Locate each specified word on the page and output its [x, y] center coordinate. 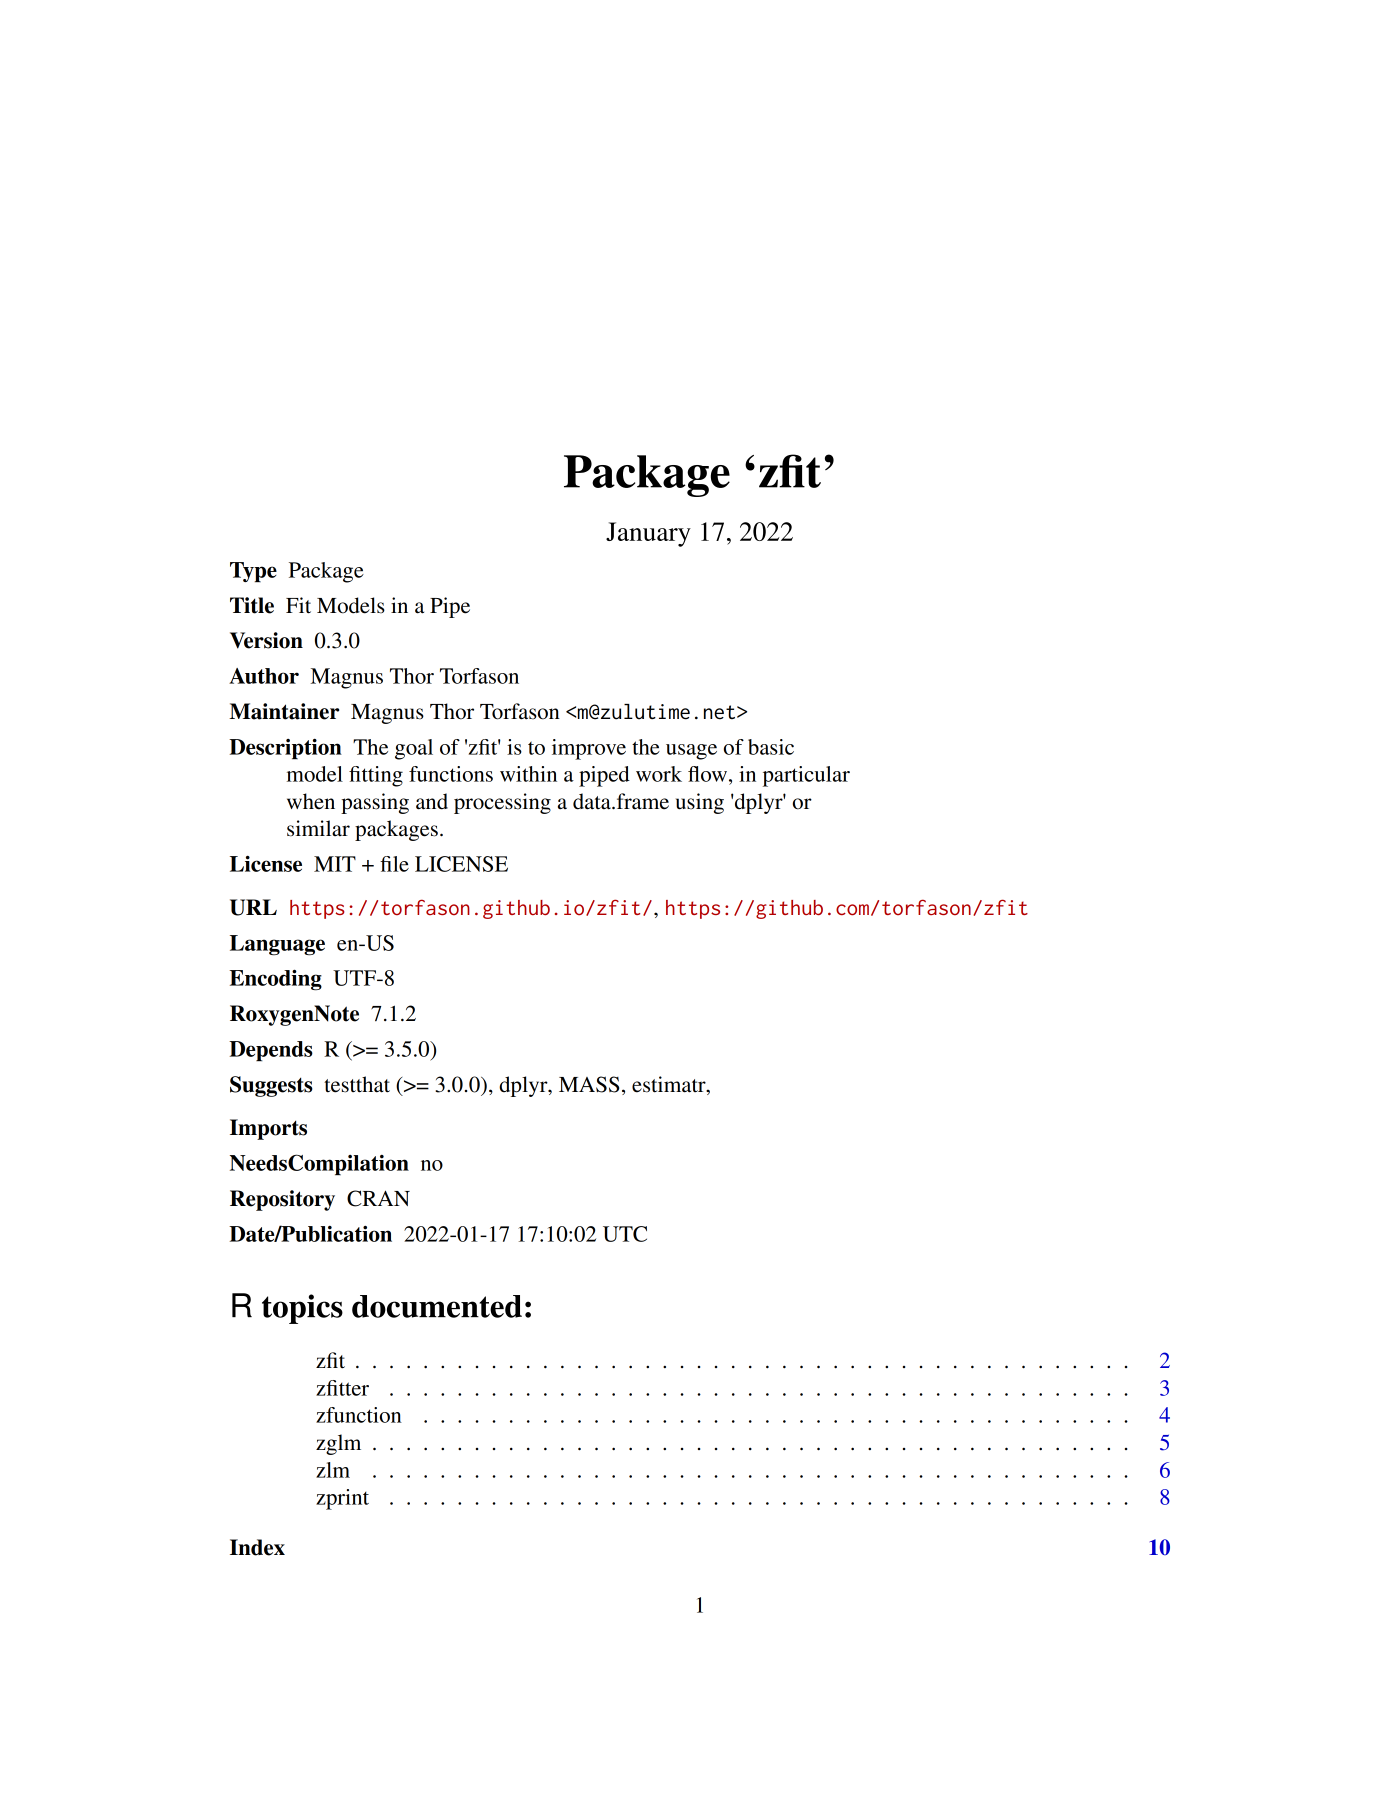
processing [502, 803]
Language [277, 945]
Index [257, 1547]
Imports [268, 1129]
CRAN [378, 1198]
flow [709, 774]
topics [302, 1309]
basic [771, 747]
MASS [589, 1084]
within [528, 774]
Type [253, 572]
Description [285, 749]
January [648, 534]
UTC [625, 1234]
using [700, 803]
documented [437, 1306]
